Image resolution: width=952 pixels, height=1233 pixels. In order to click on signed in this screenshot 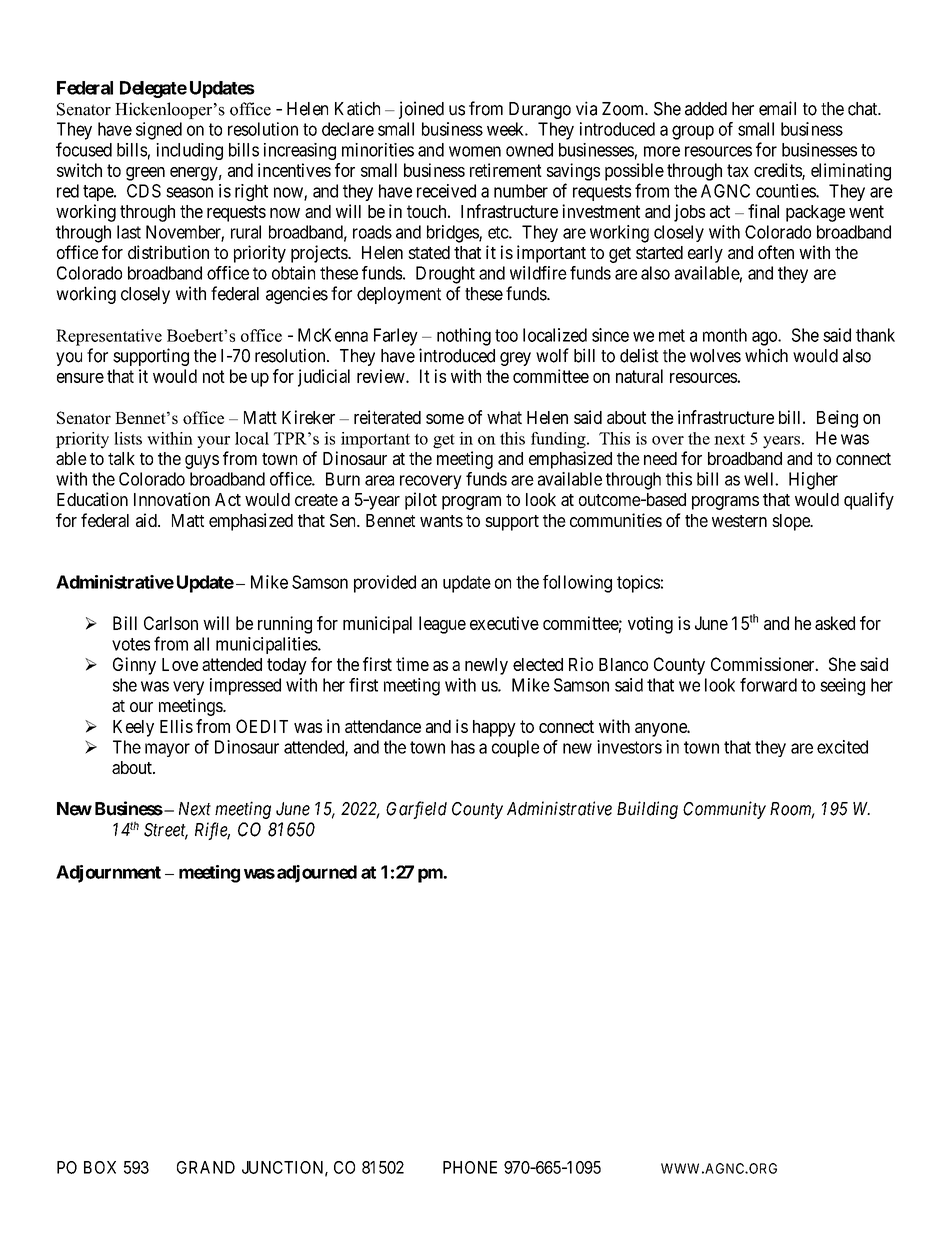, I will do `click(159, 131)`.
